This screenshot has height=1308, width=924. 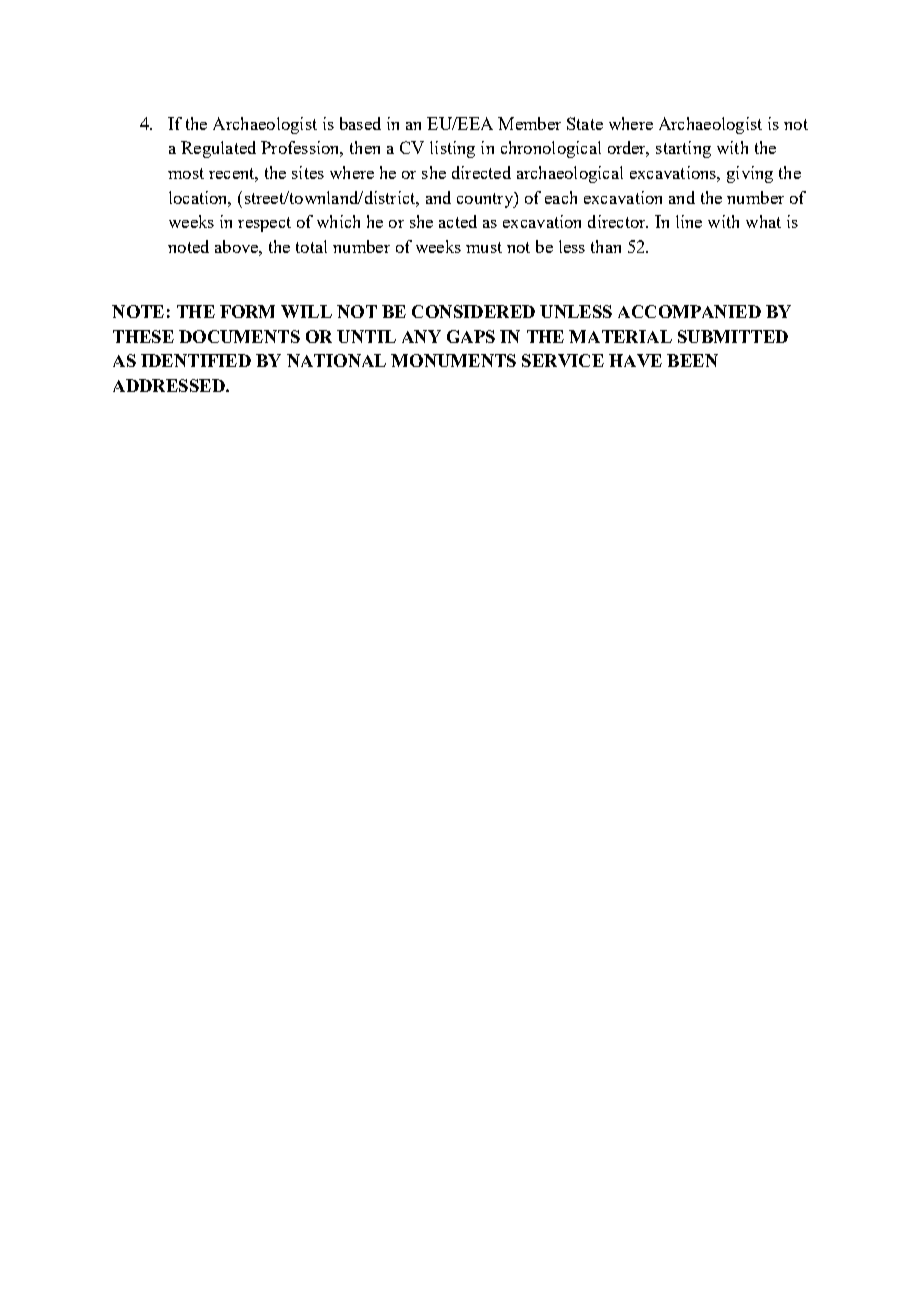 I want to click on ADDRESSED, so click(x=170, y=385).
